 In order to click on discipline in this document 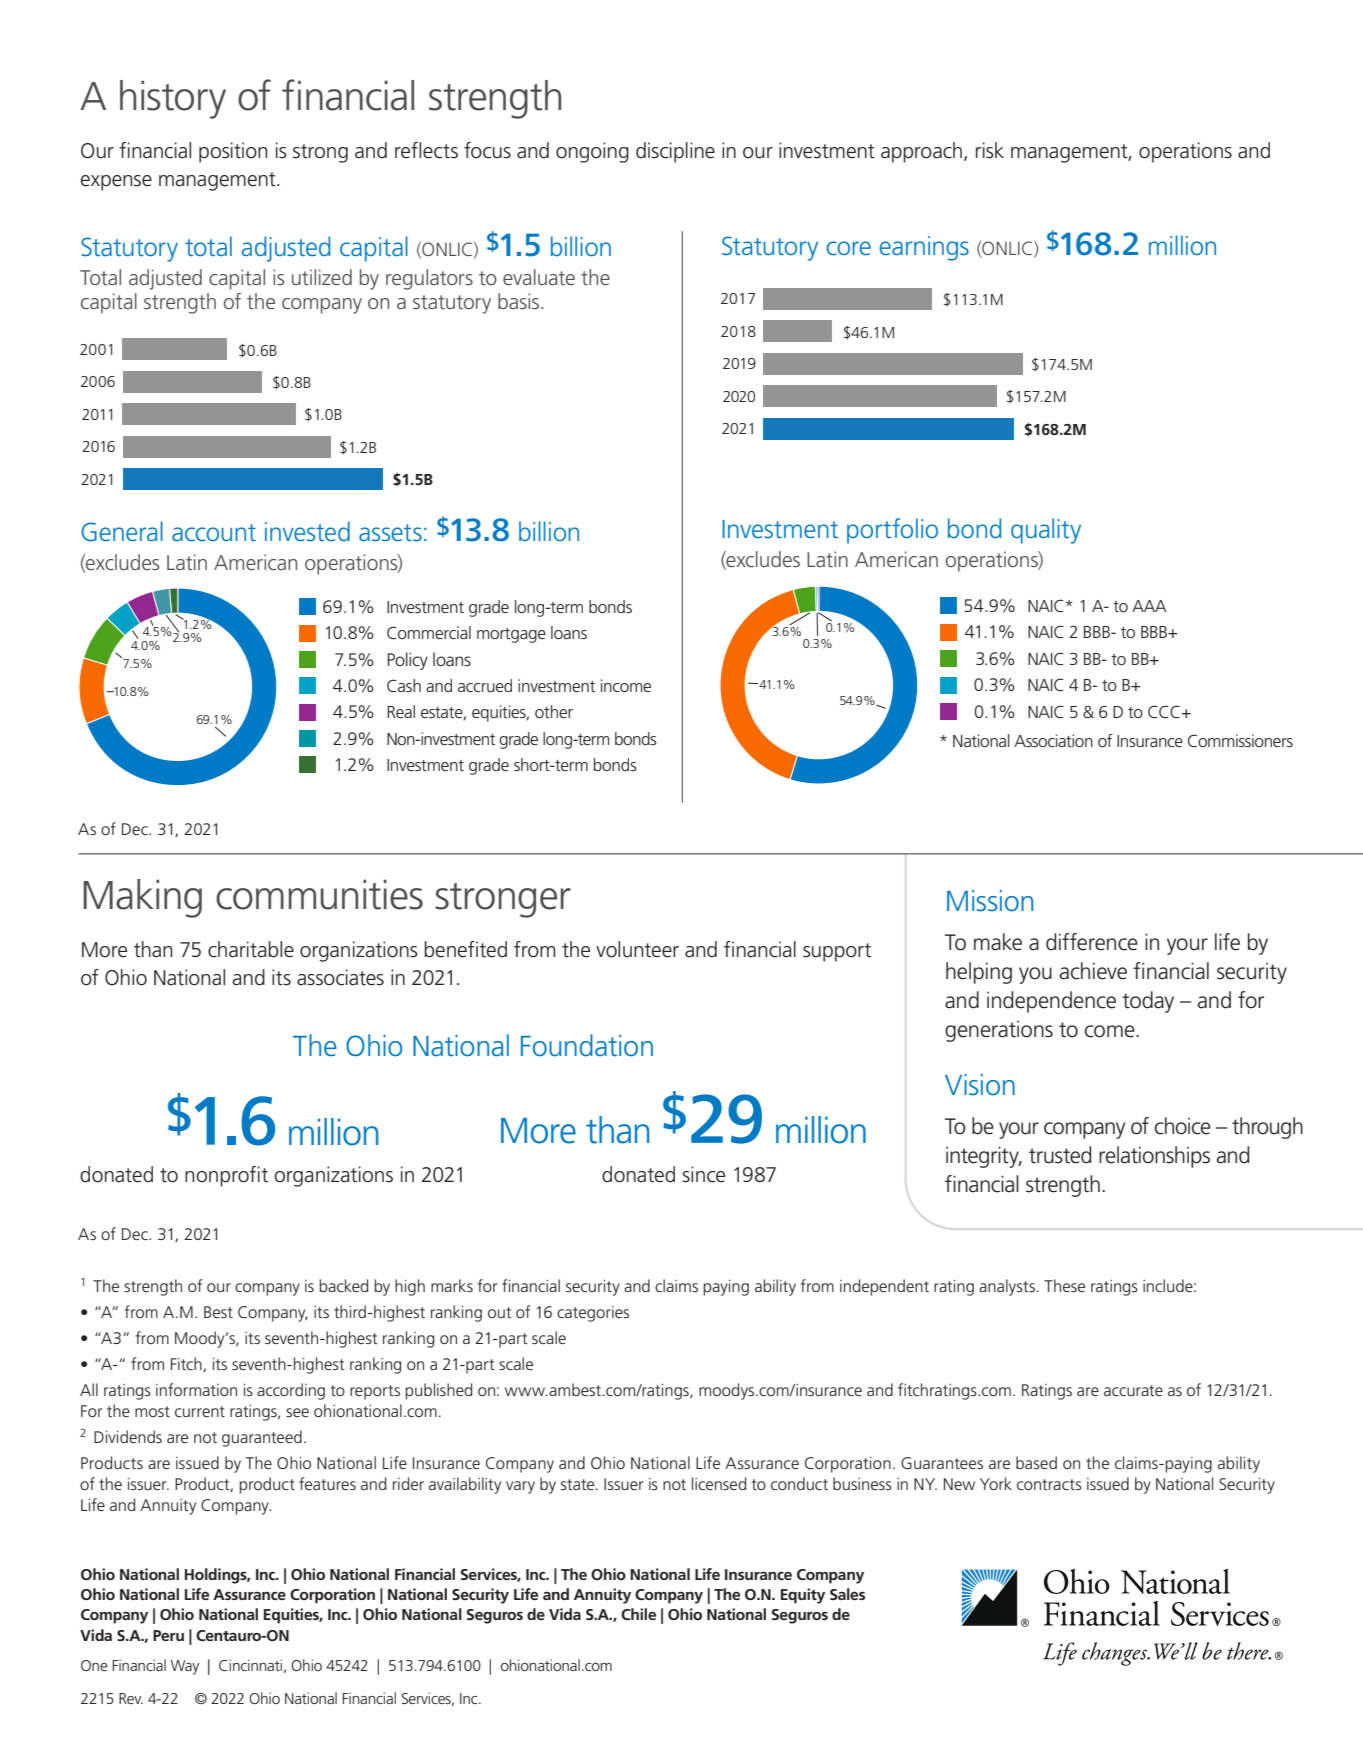, I will do `click(675, 152)`.
